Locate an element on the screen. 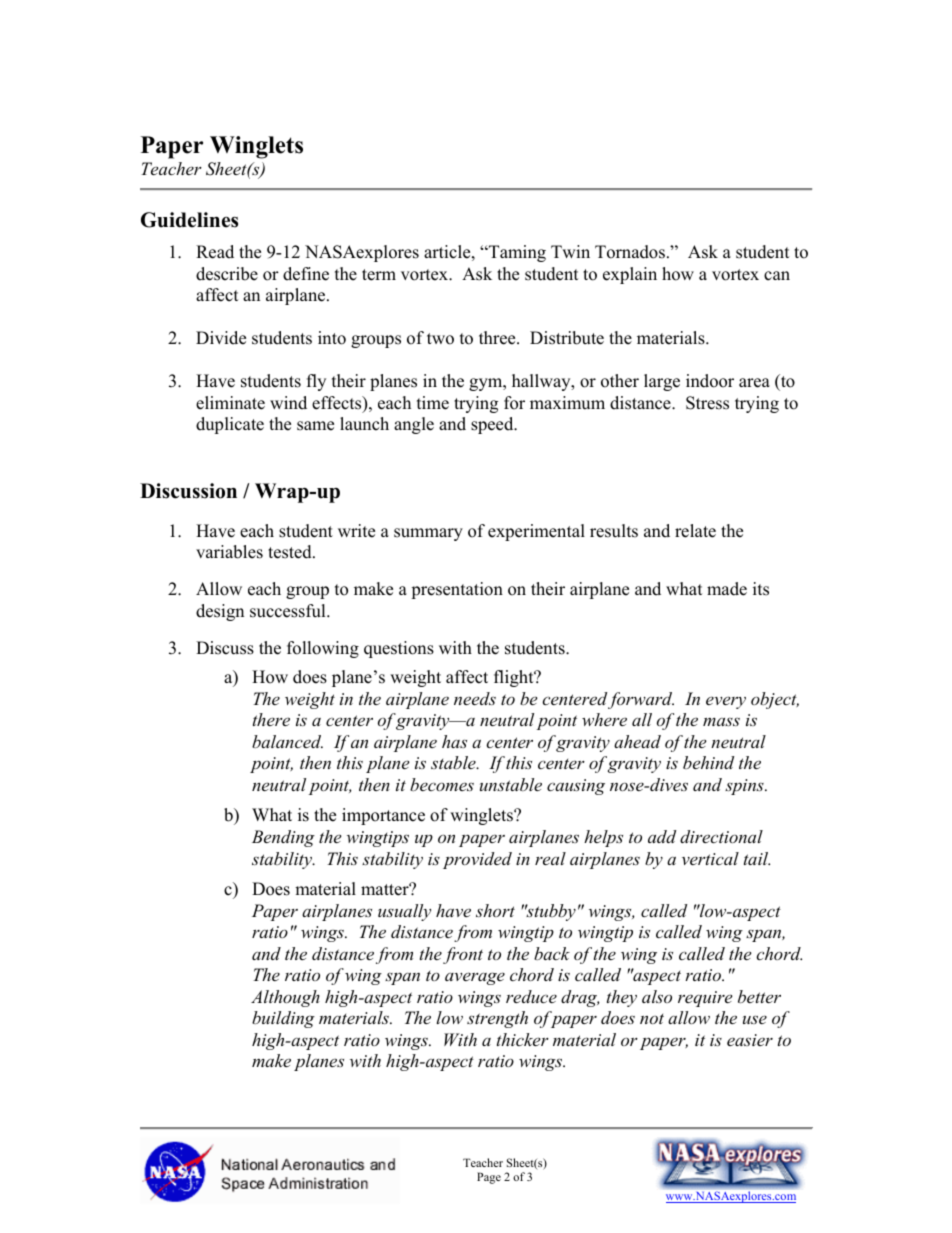 Image resolution: width=952 pixels, height=1233 pixels. Twin is located at coordinates (570, 251).
